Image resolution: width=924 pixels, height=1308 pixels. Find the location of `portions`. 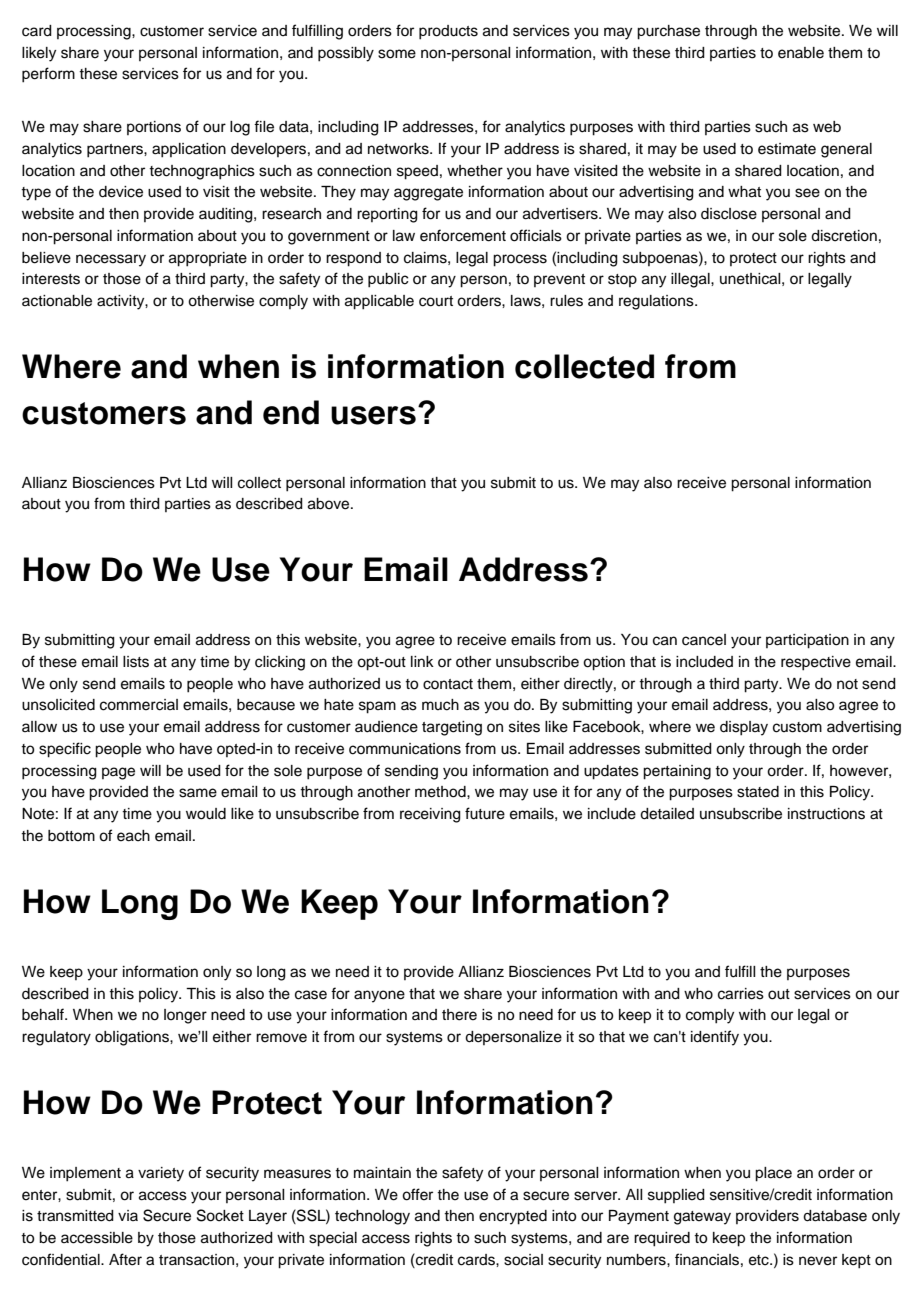

portions is located at coordinates (154, 128).
